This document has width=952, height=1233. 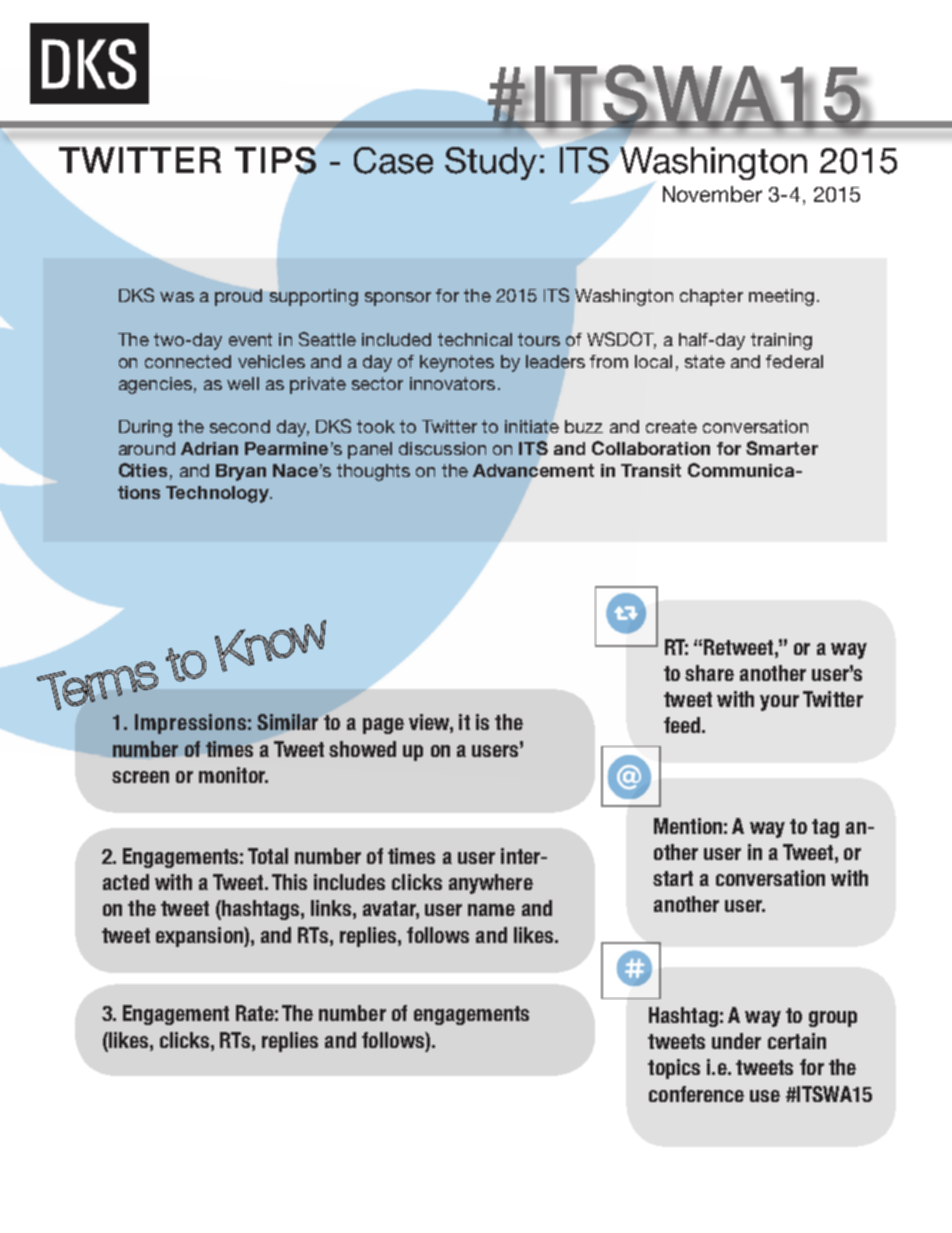 What do you see at coordinates (275, 160) in the document?
I see `TIPS` at bounding box center [275, 160].
